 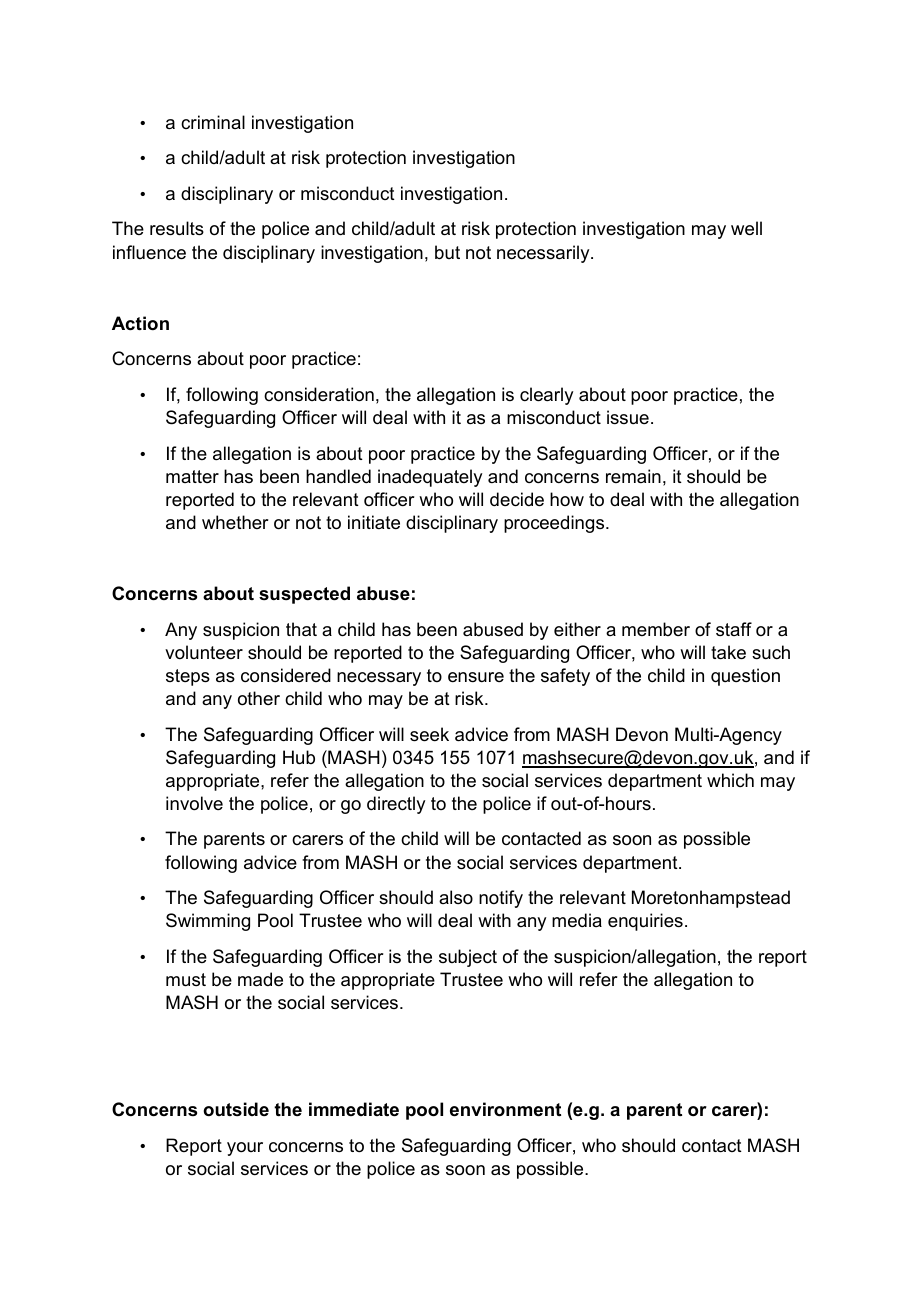 What do you see at coordinates (645, 922) in the document?
I see `enquiries` at bounding box center [645, 922].
